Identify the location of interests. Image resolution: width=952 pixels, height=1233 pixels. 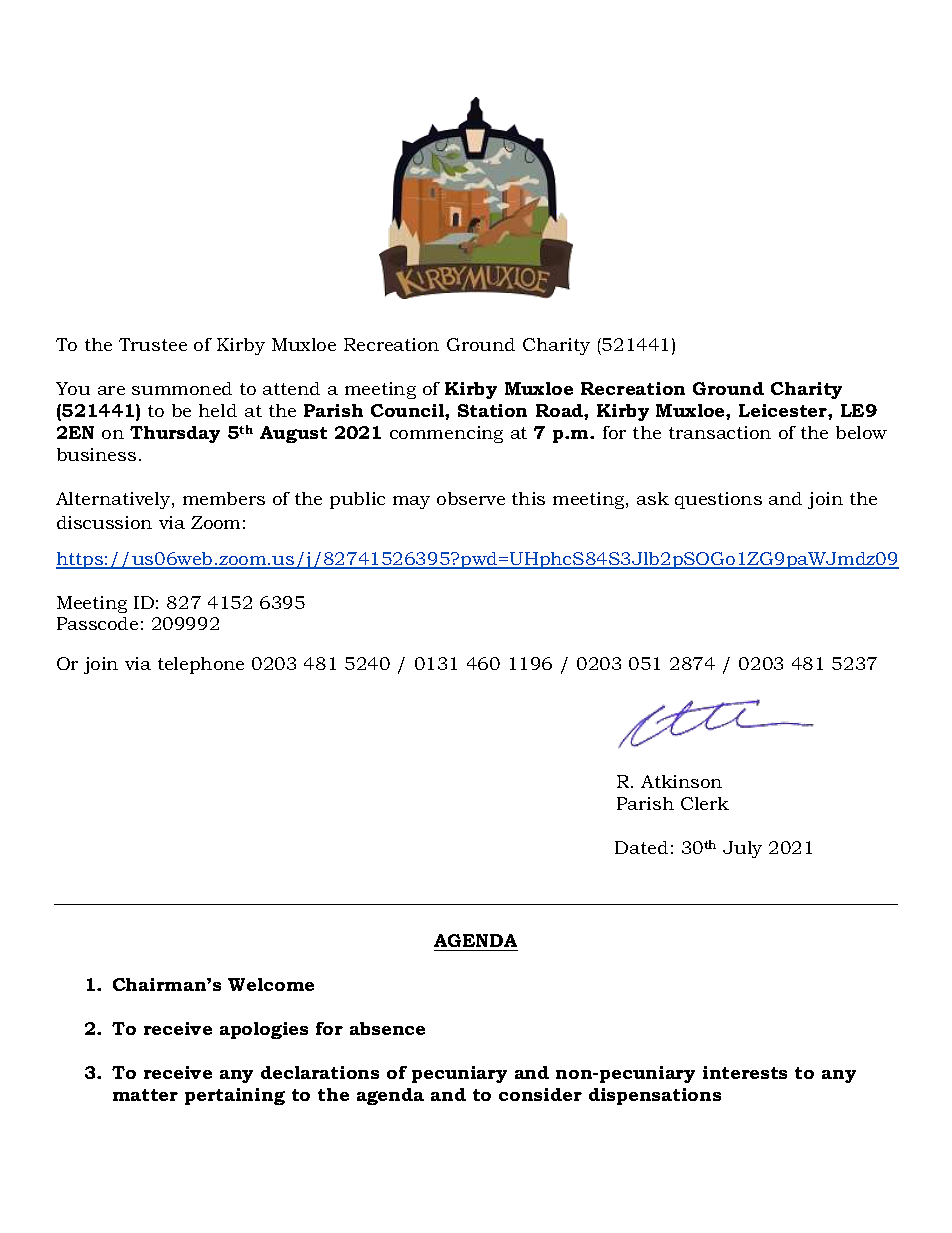
(745, 1072).
